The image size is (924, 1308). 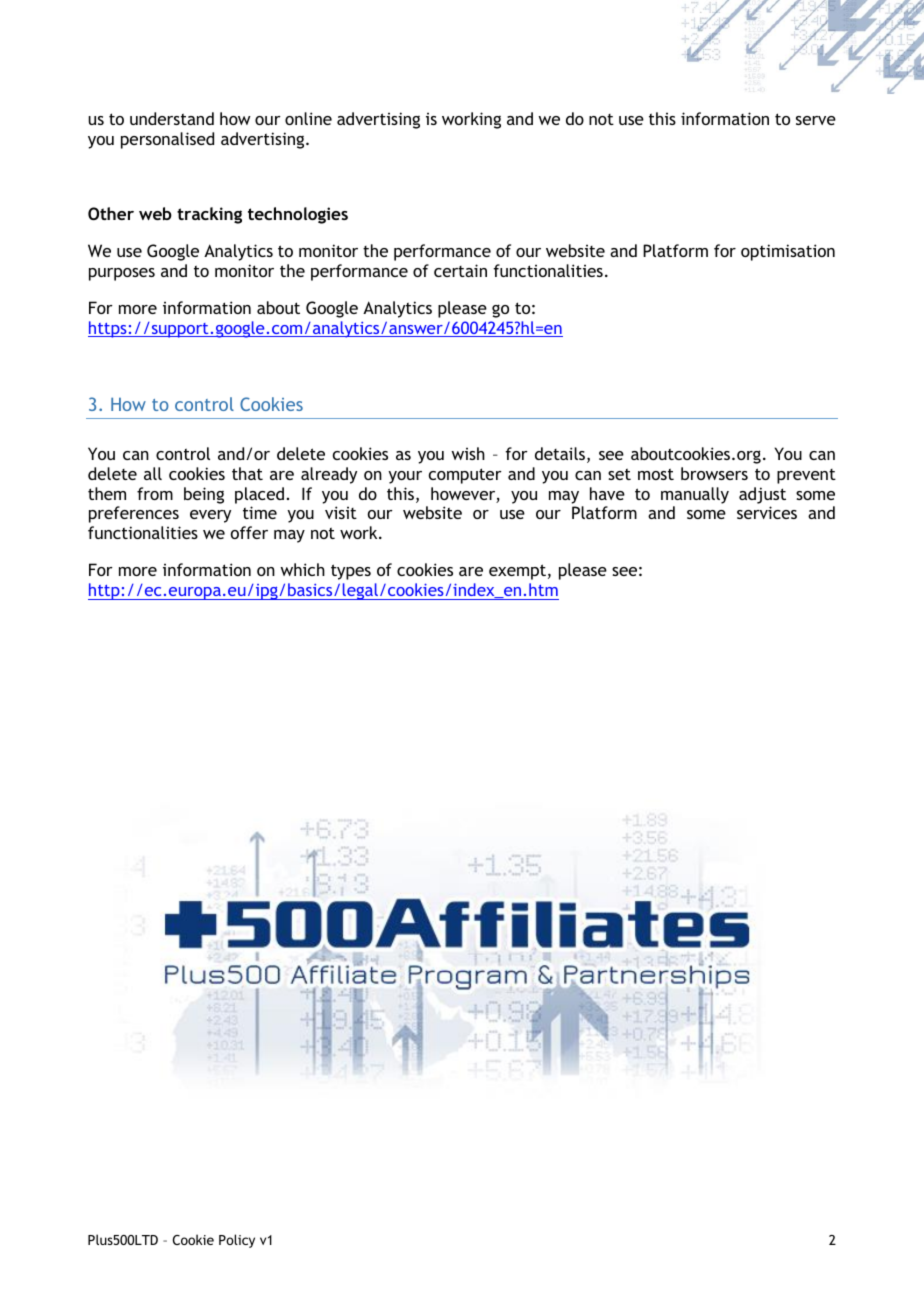 I want to click on being, so click(x=204, y=495).
